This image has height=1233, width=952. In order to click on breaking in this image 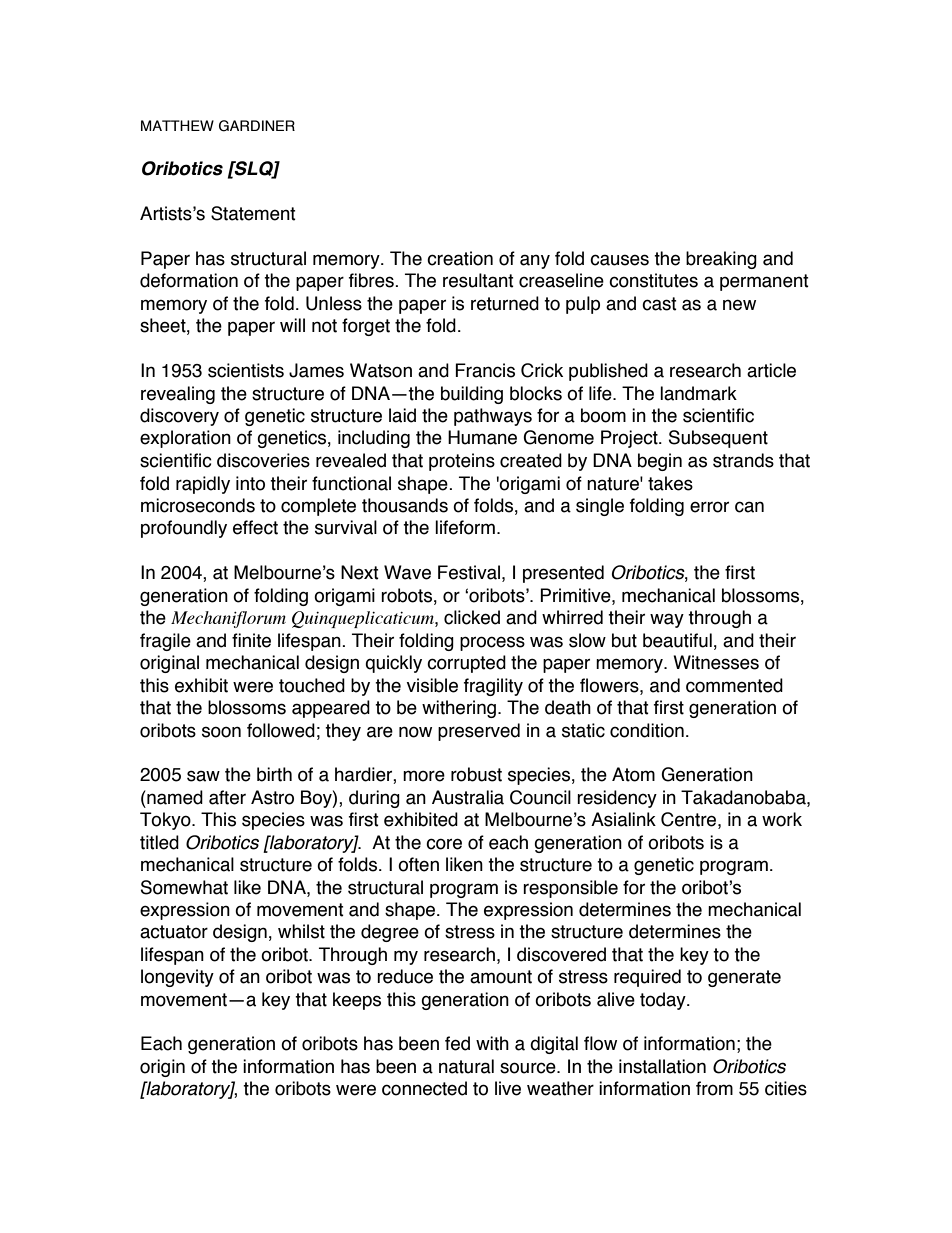, I will do `click(721, 260)`.
